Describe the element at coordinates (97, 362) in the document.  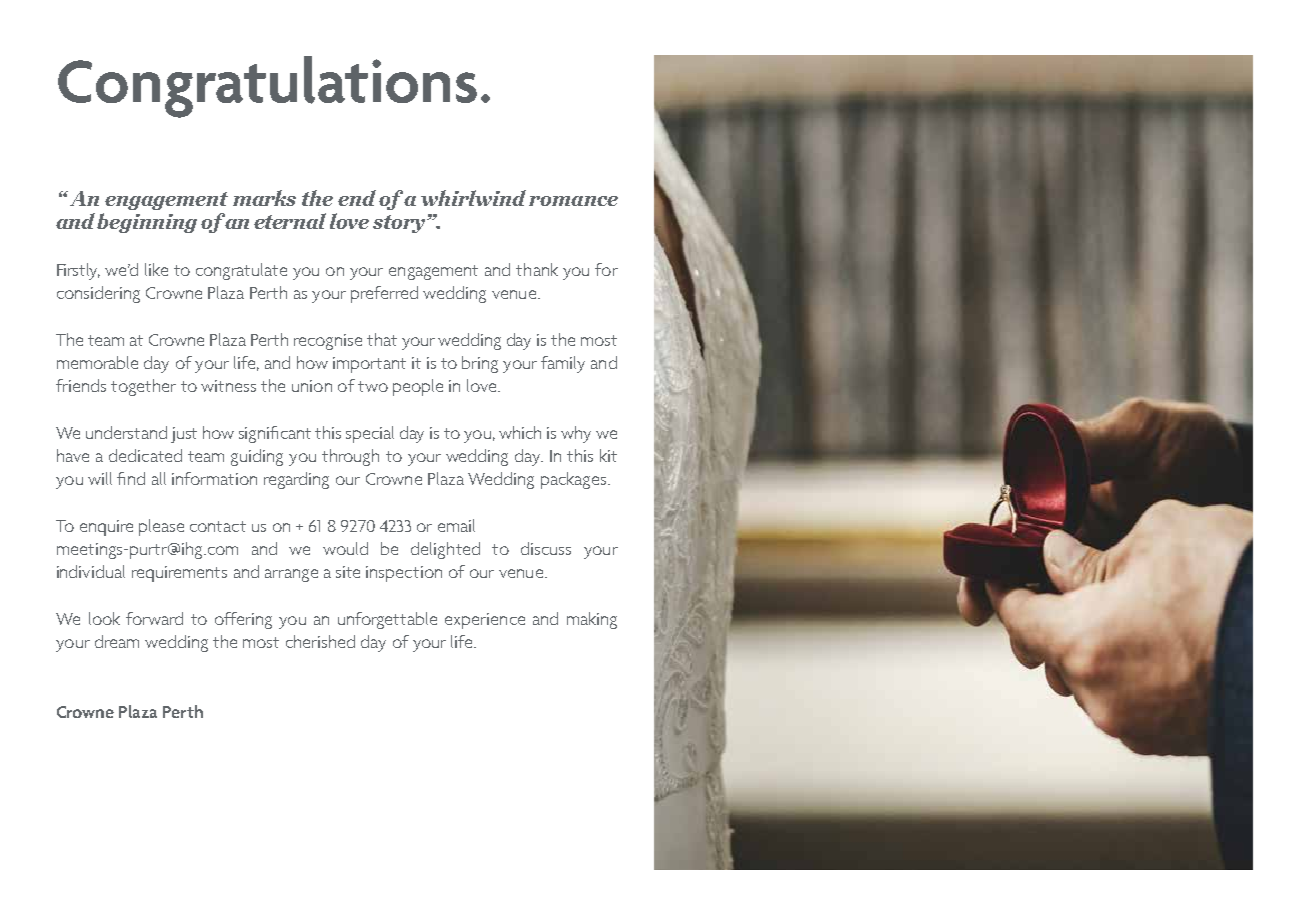
I see `memorable` at that location.
